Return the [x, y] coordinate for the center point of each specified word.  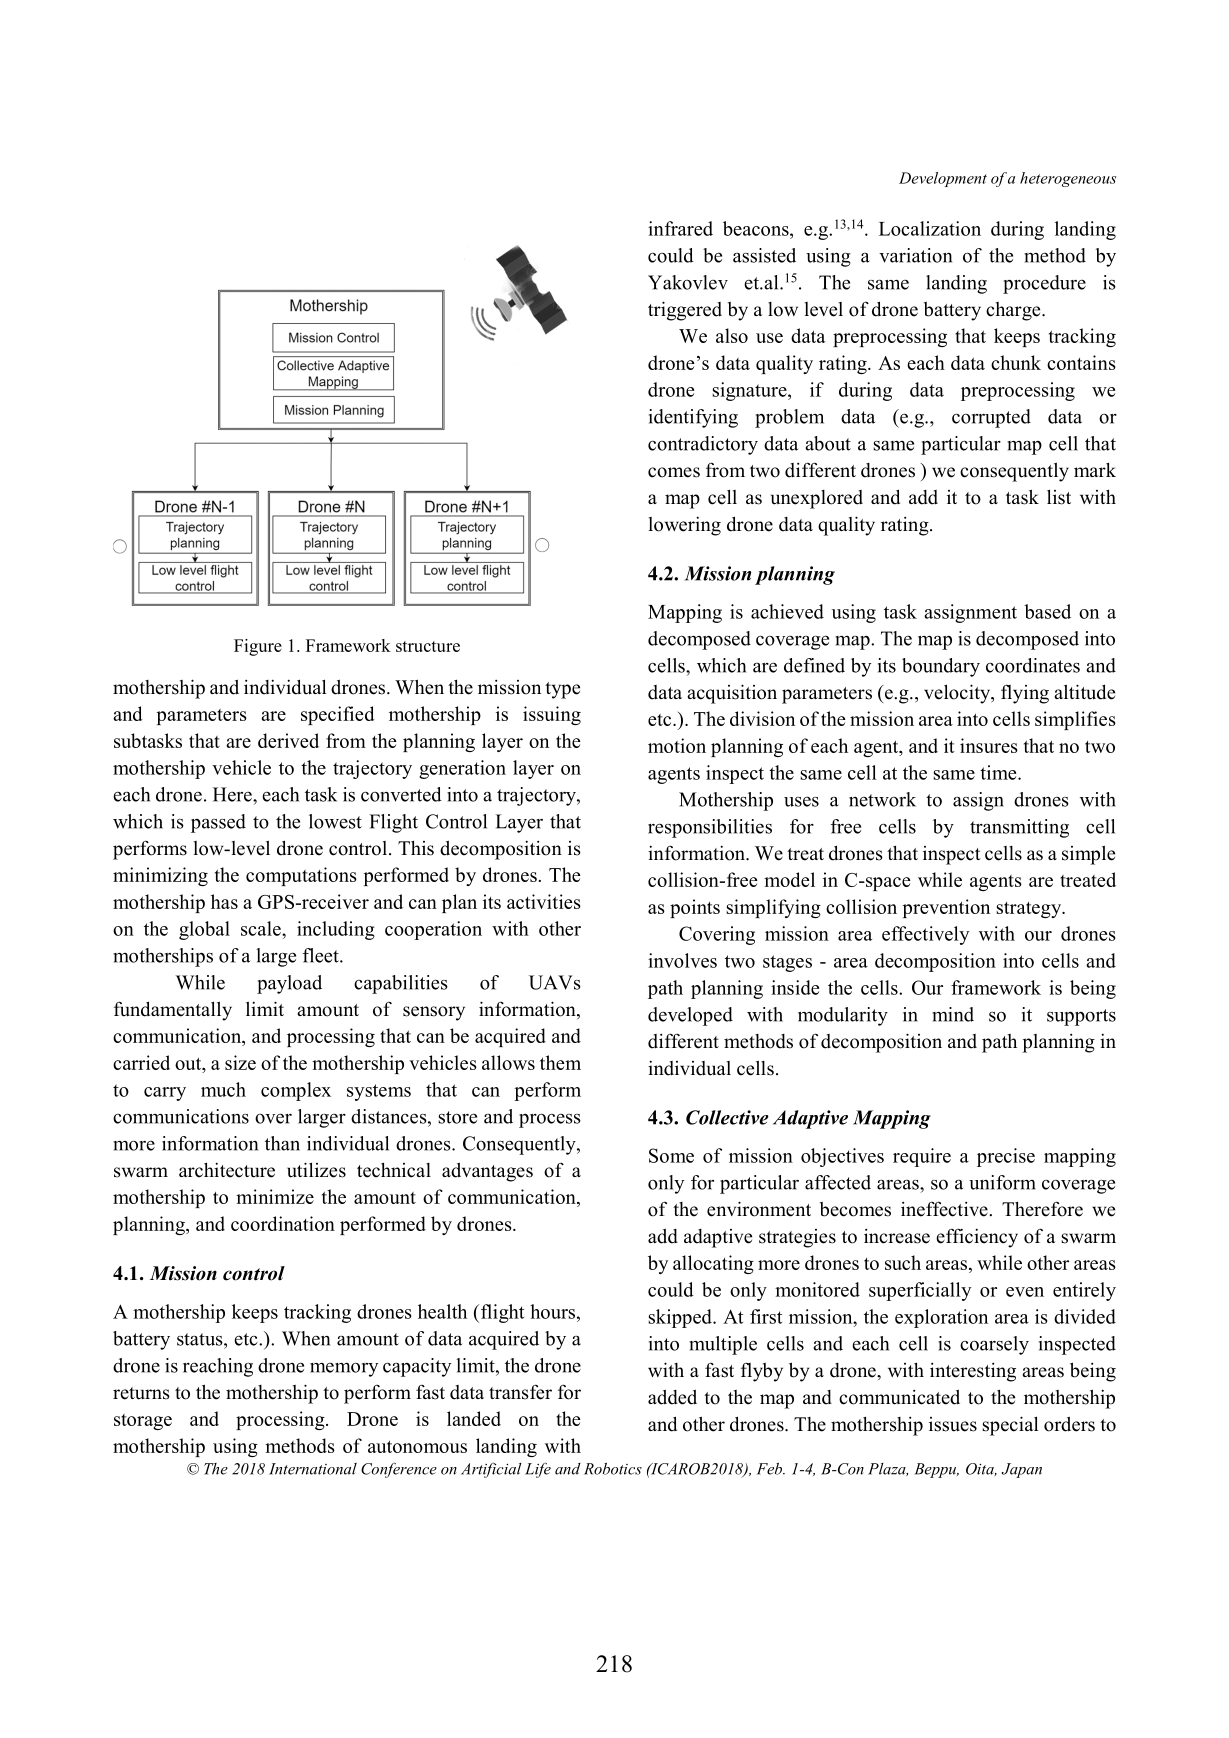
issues [953, 1424]
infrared [680, 228]
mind [953, 1014]
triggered [685, 311]
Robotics [613, 1469]
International [313, 1469]
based [1047, 611]
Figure [258, 647]
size [240, 1062]
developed [690, 1016]
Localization [930, 228]
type [562, 690]
